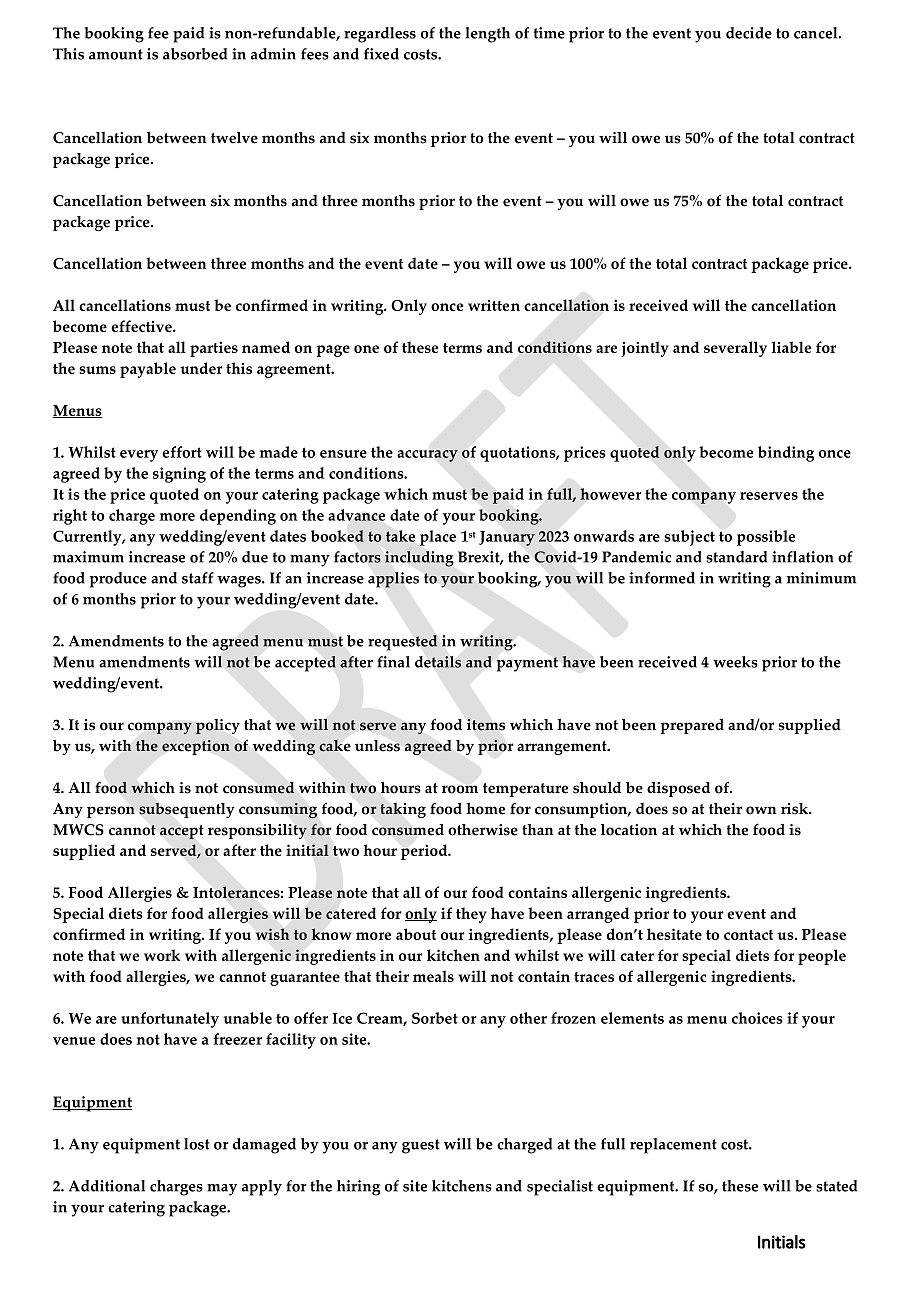 The width and height of the screenshot is (924, 1308). Describe the element at coordinates (735, 662) in the screenshot. I see `weeks` at that location.
